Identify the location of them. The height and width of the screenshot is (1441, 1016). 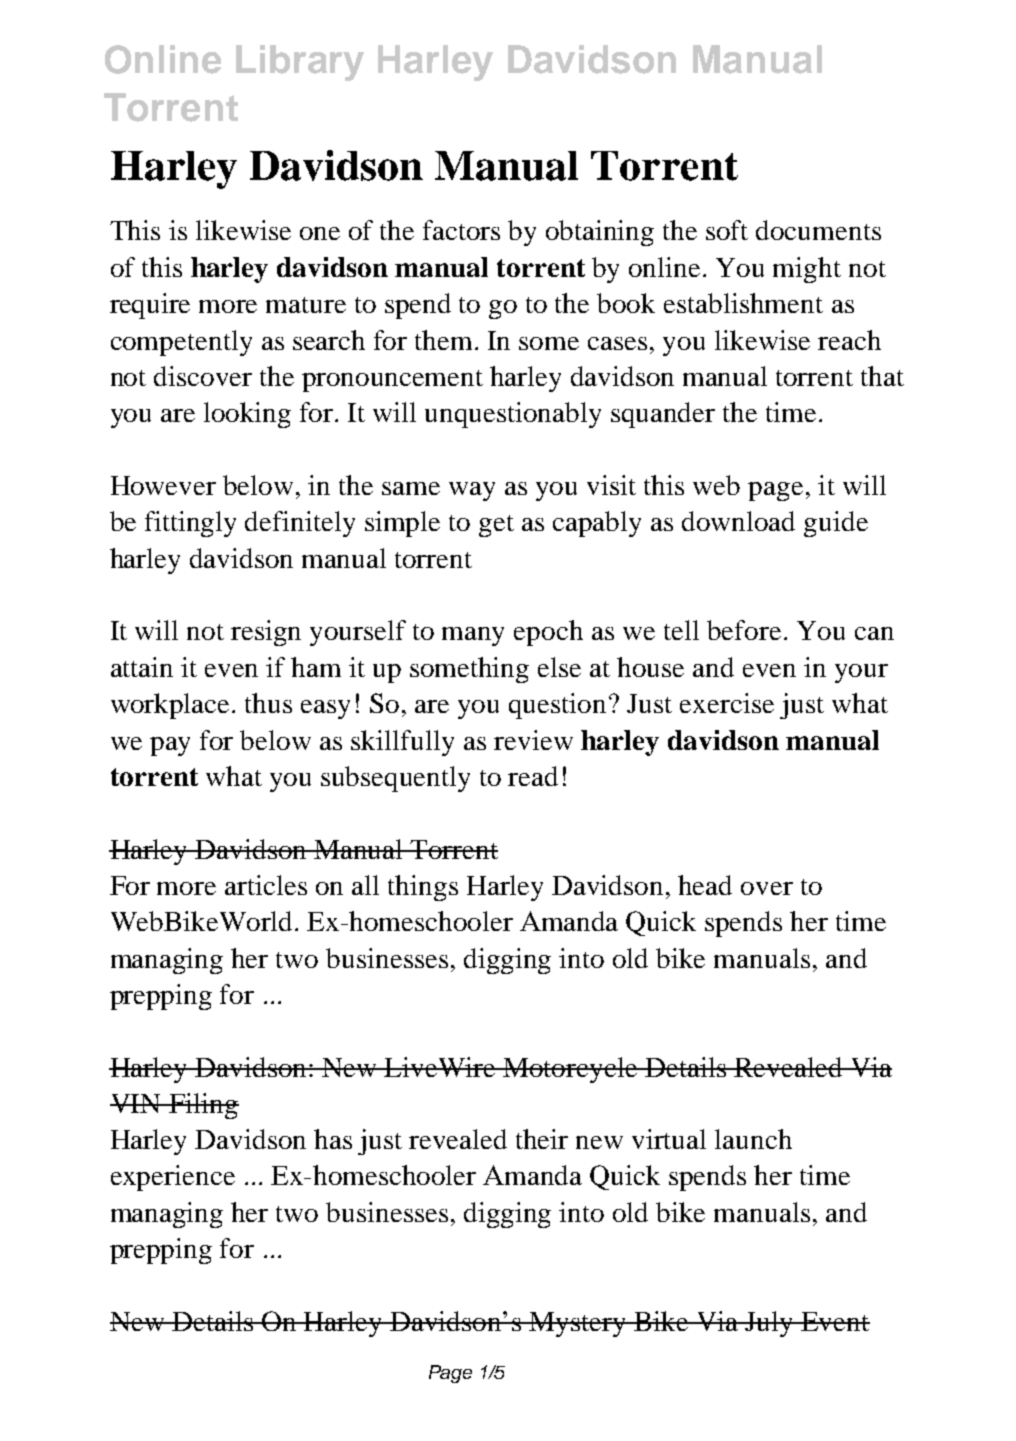
(443, 340).
